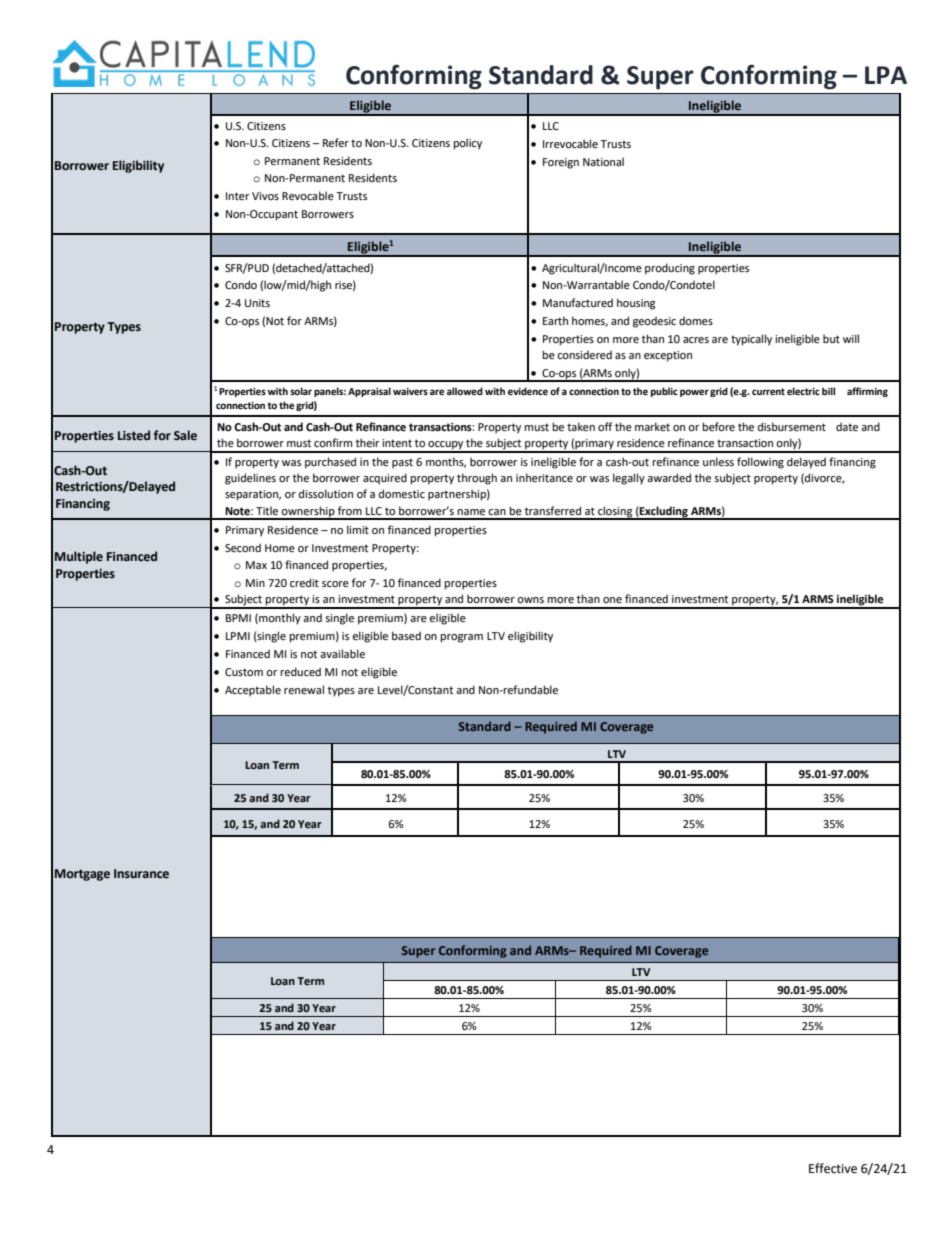  What do you see at coordinates (185, 435) in the page?
I see `Sale` at bounding box center [185, 435].
